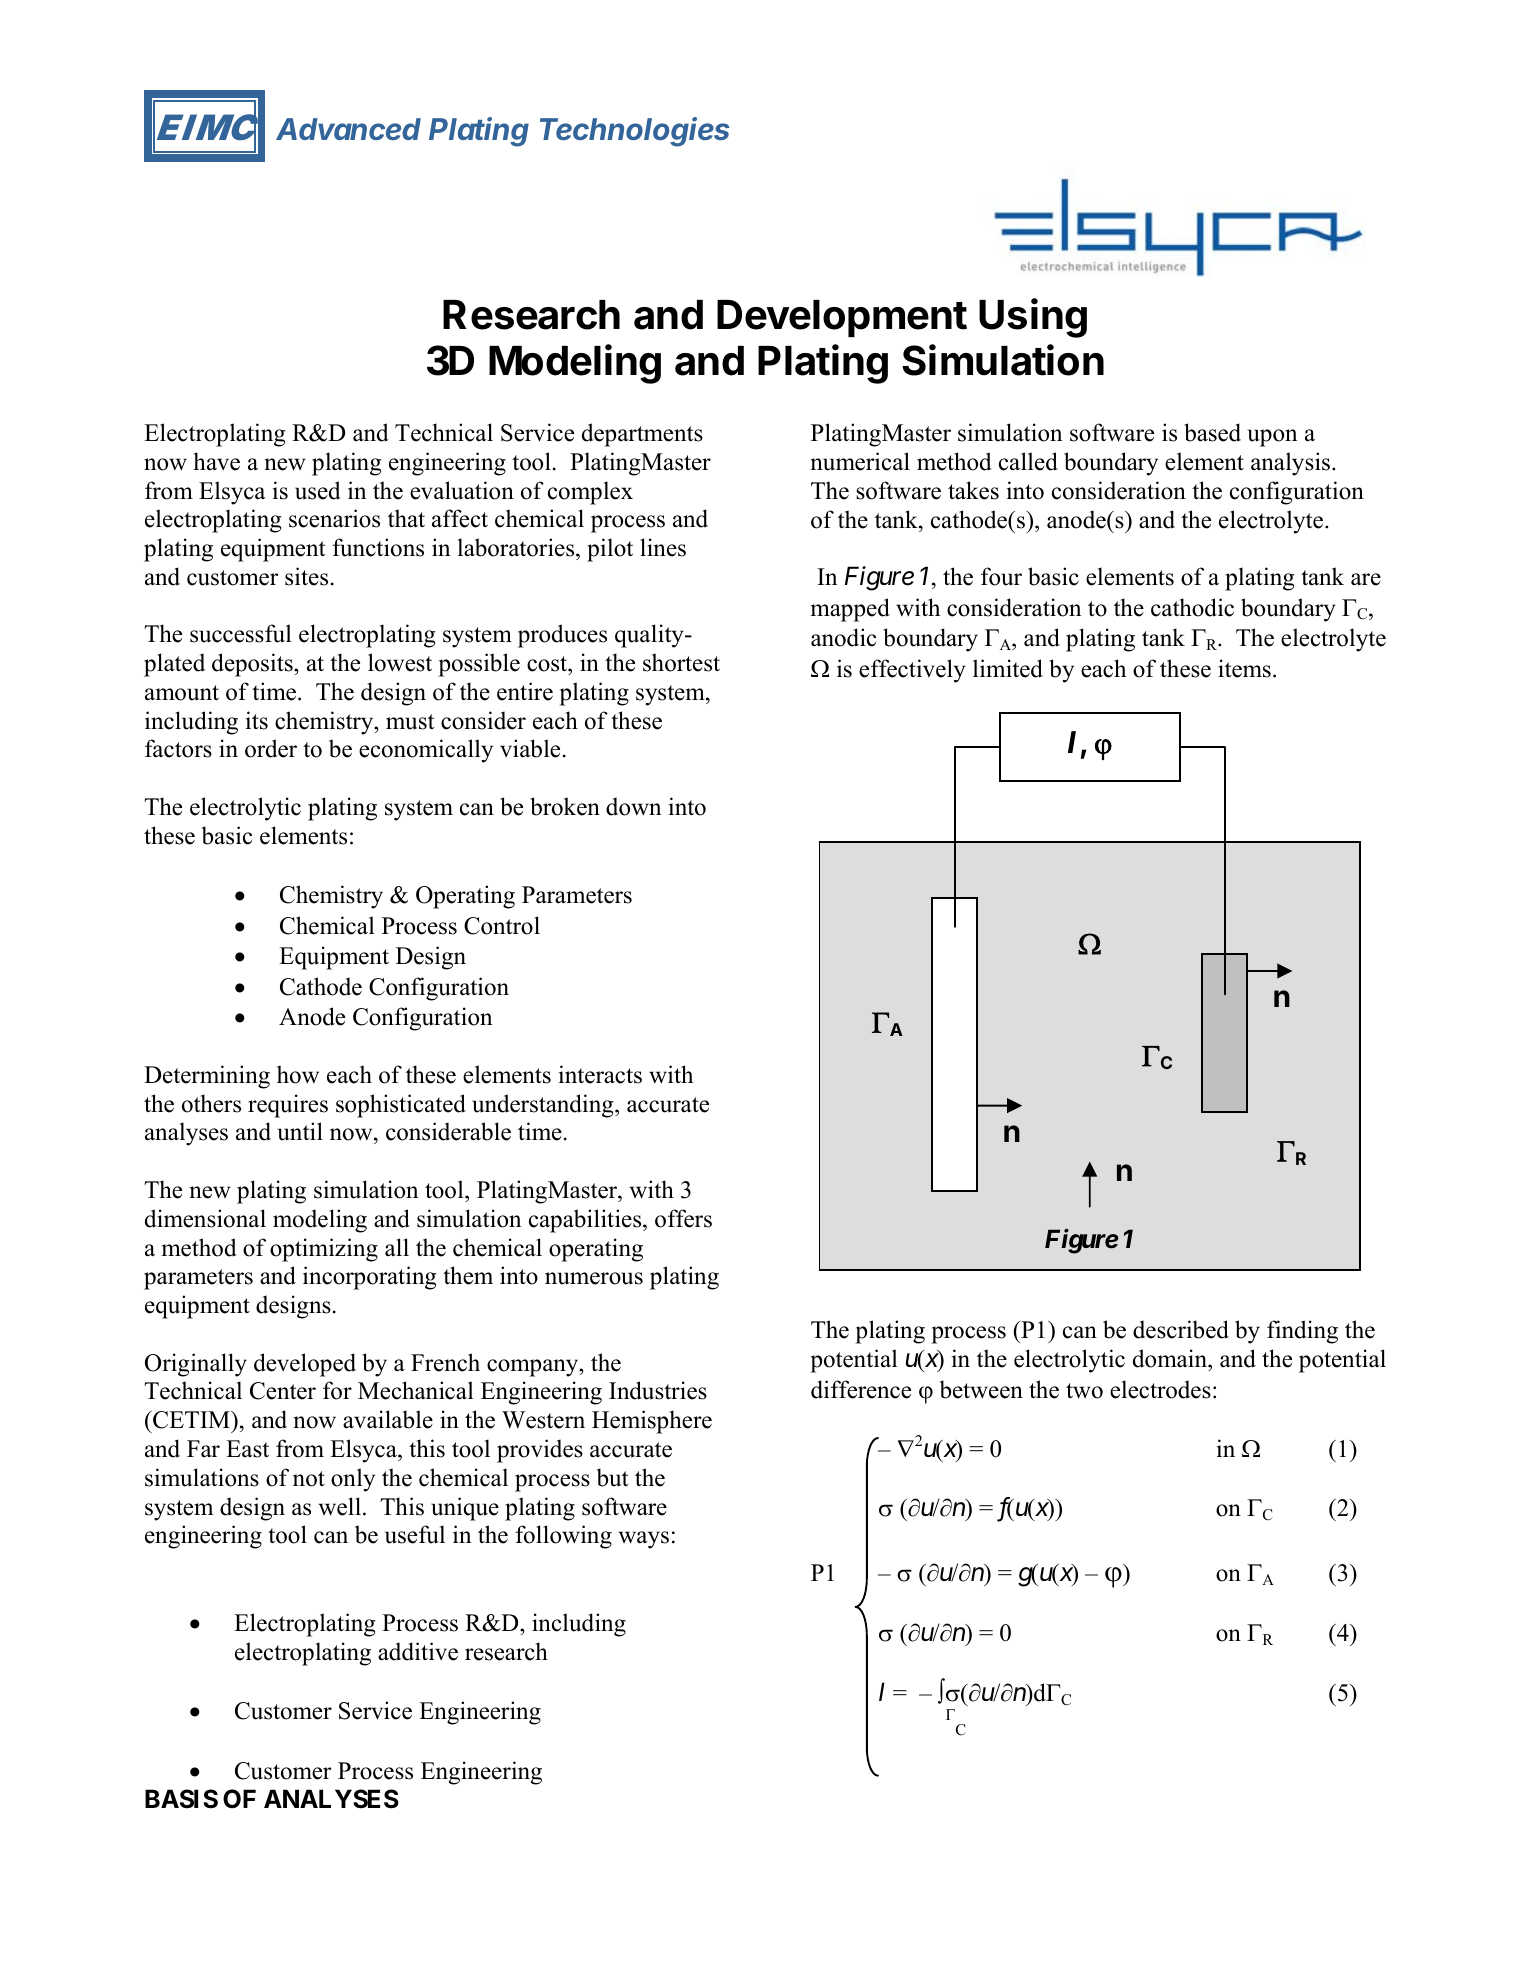 Image resolution: width=1531 pixels, height=1981 pixels. What do you see at coordinates (318, 490) in the document?
I see `used` at bounding box center [318, 490].
